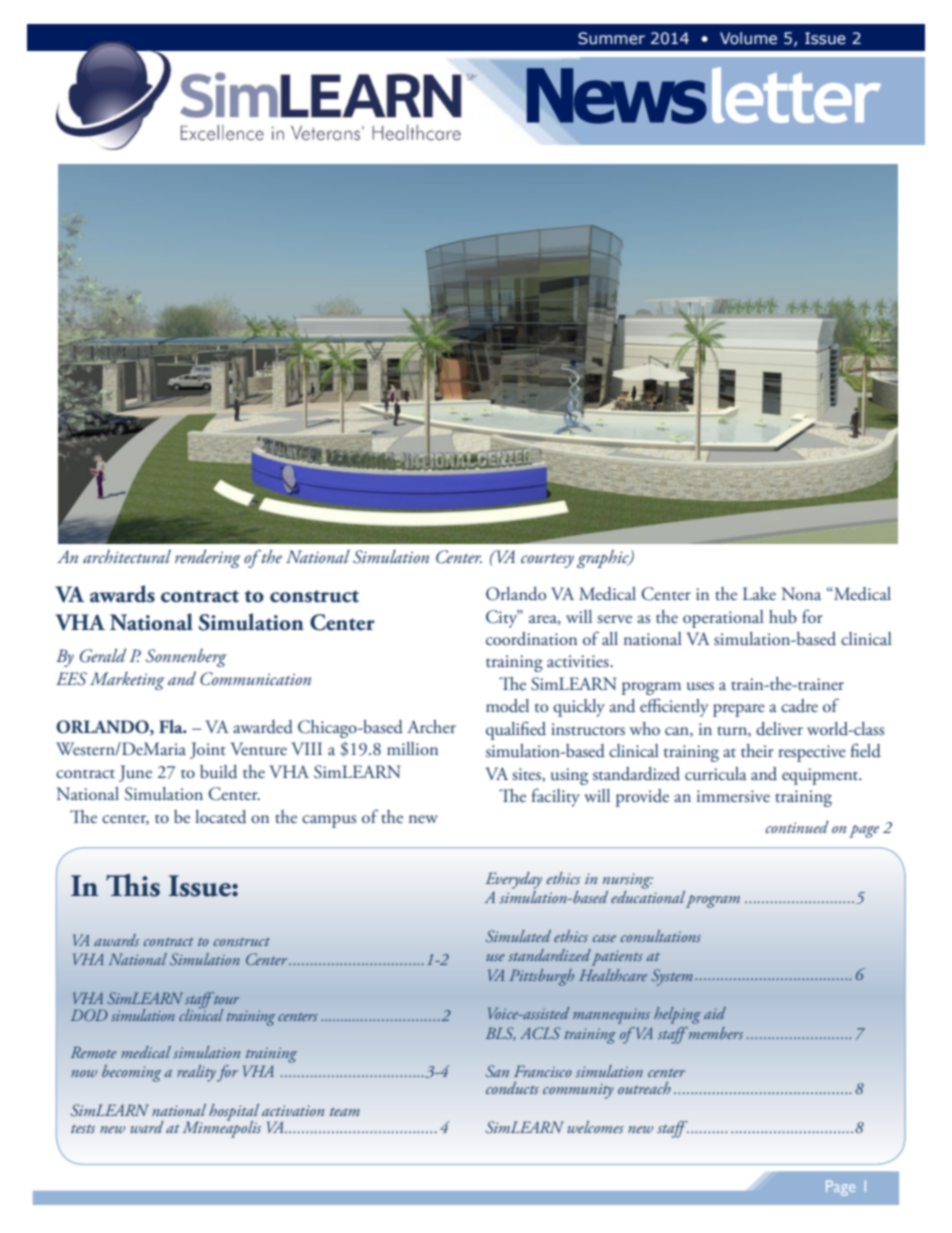  What do you see at coordinates (503, 619) in the image?
I see `City` at bounding box center [503, 619].
